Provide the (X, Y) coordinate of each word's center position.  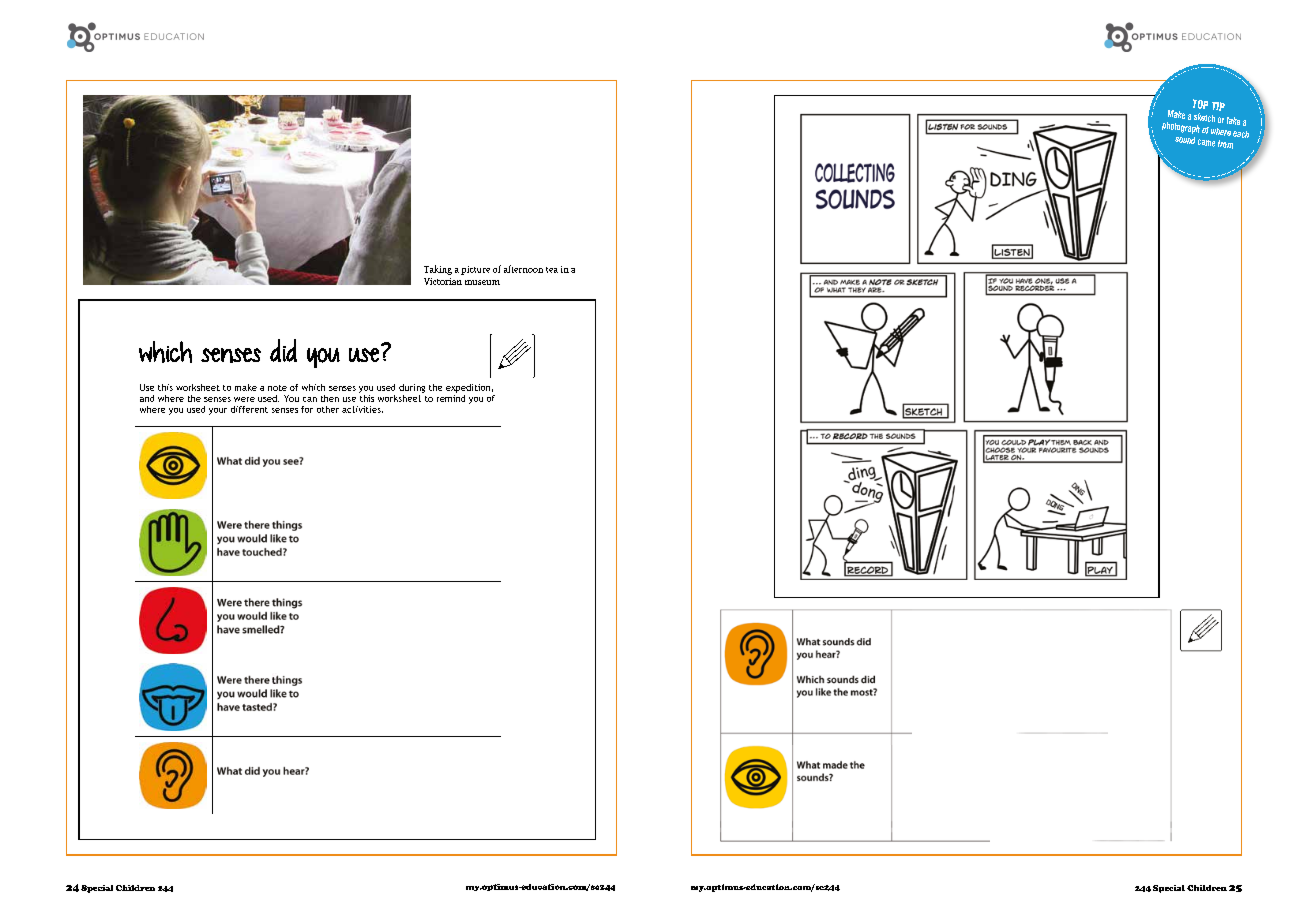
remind (451, 397)
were (244, 399)
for (307, 409)
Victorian (443, 281)
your (218, 411)
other (328, 409)
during (412, 388)
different (249, 409)
